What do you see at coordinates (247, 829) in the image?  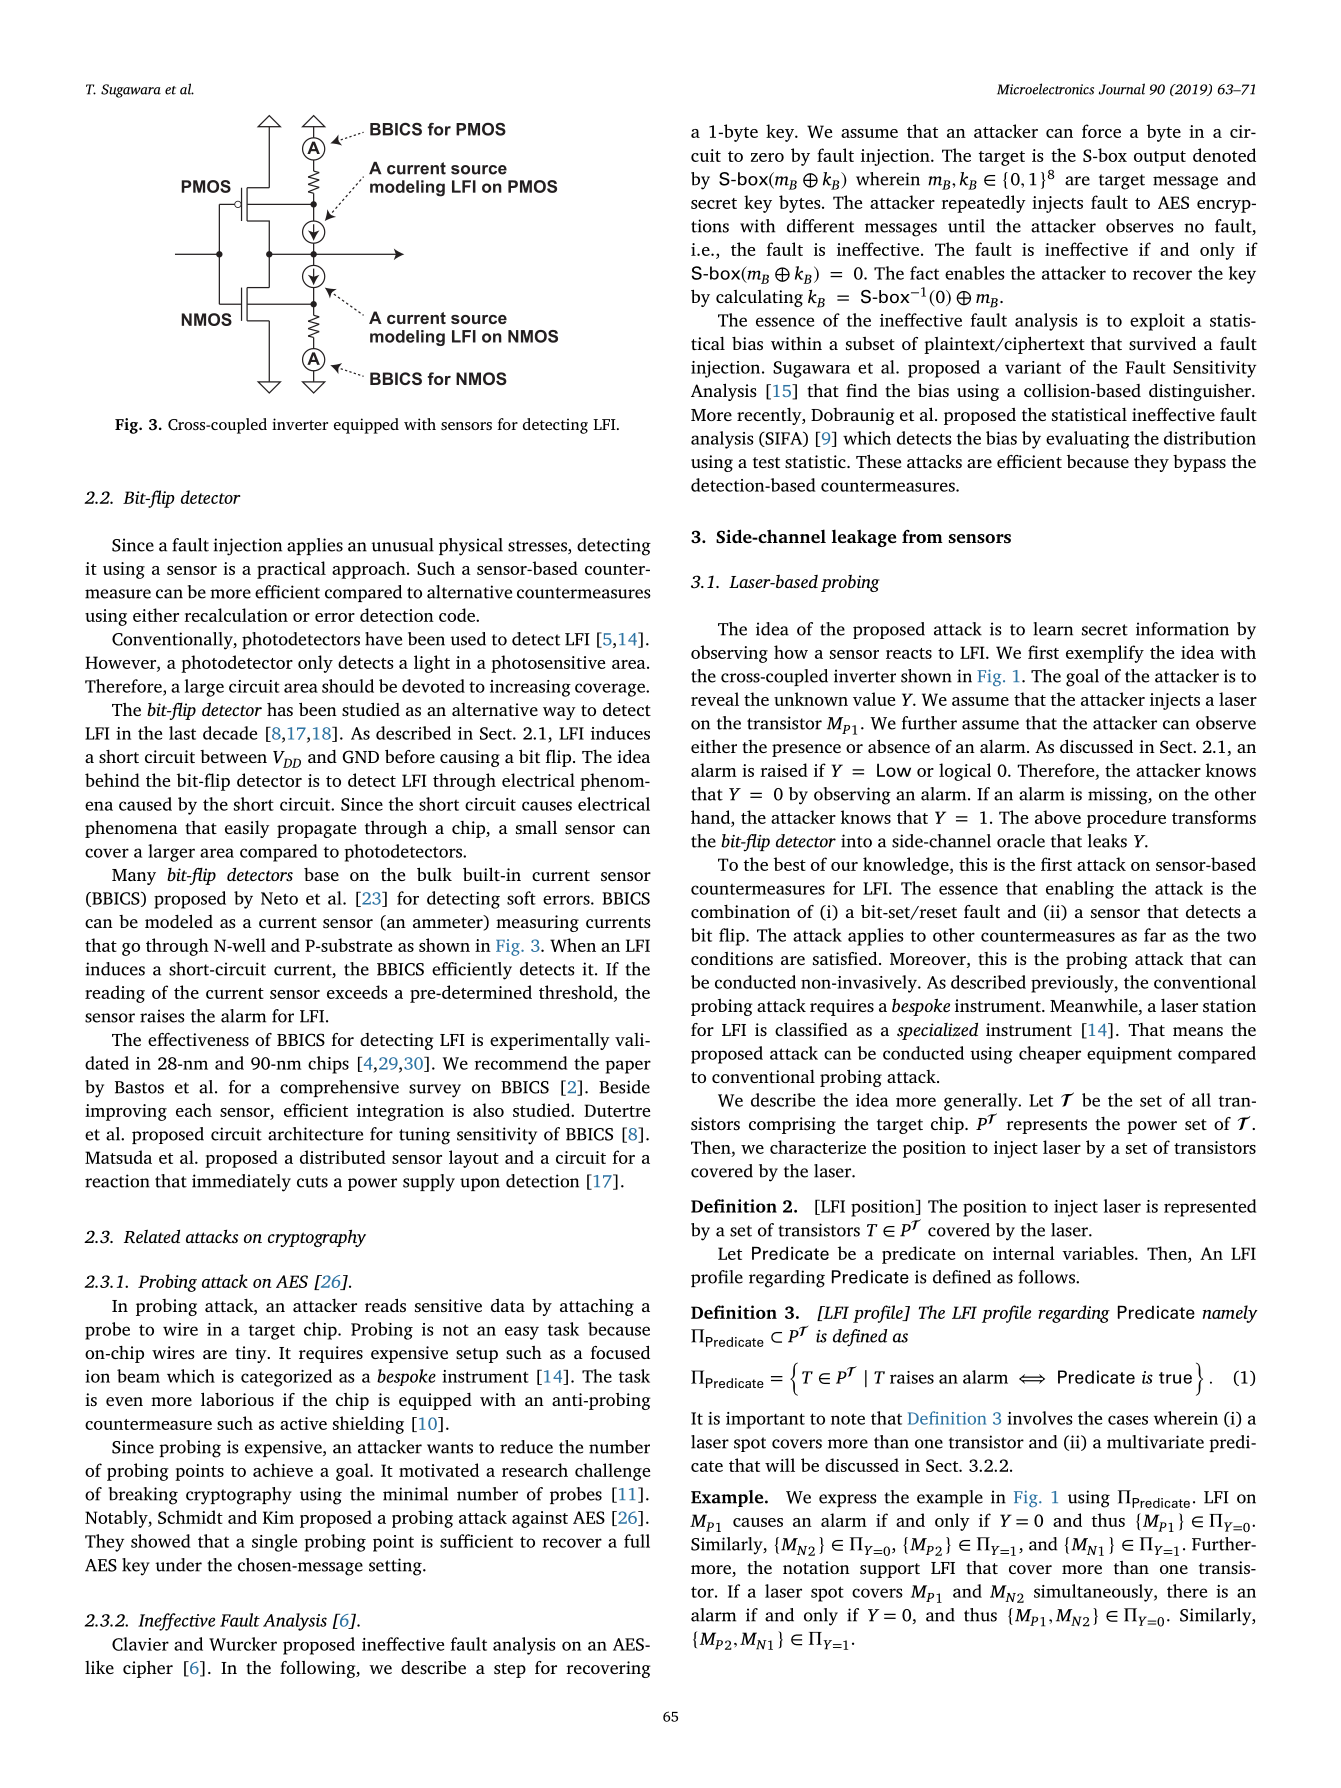 I see `easily` at bounding box center [247, 829].
